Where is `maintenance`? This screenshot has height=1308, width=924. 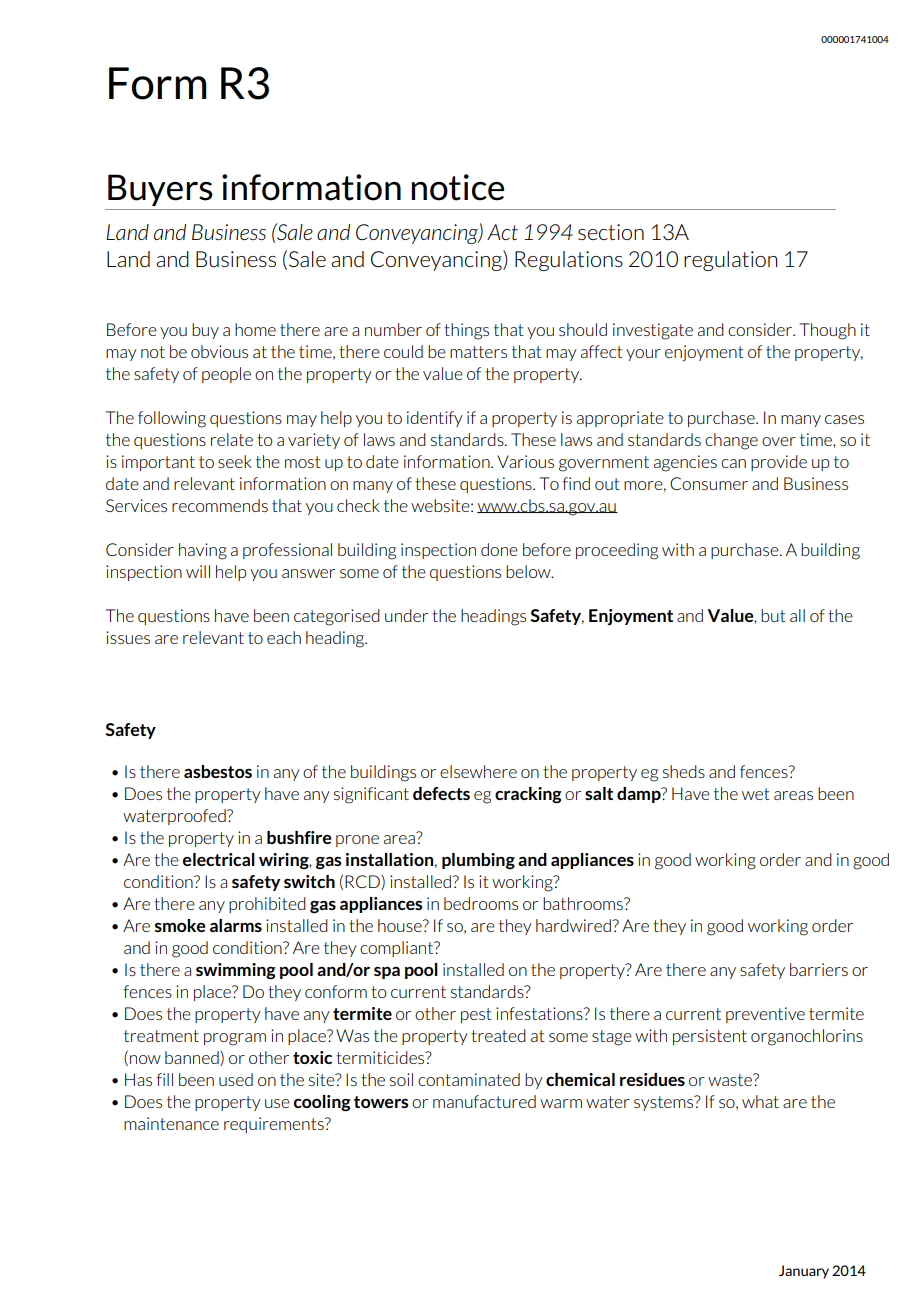
maintenance is located at coordinates (171, 1123).
